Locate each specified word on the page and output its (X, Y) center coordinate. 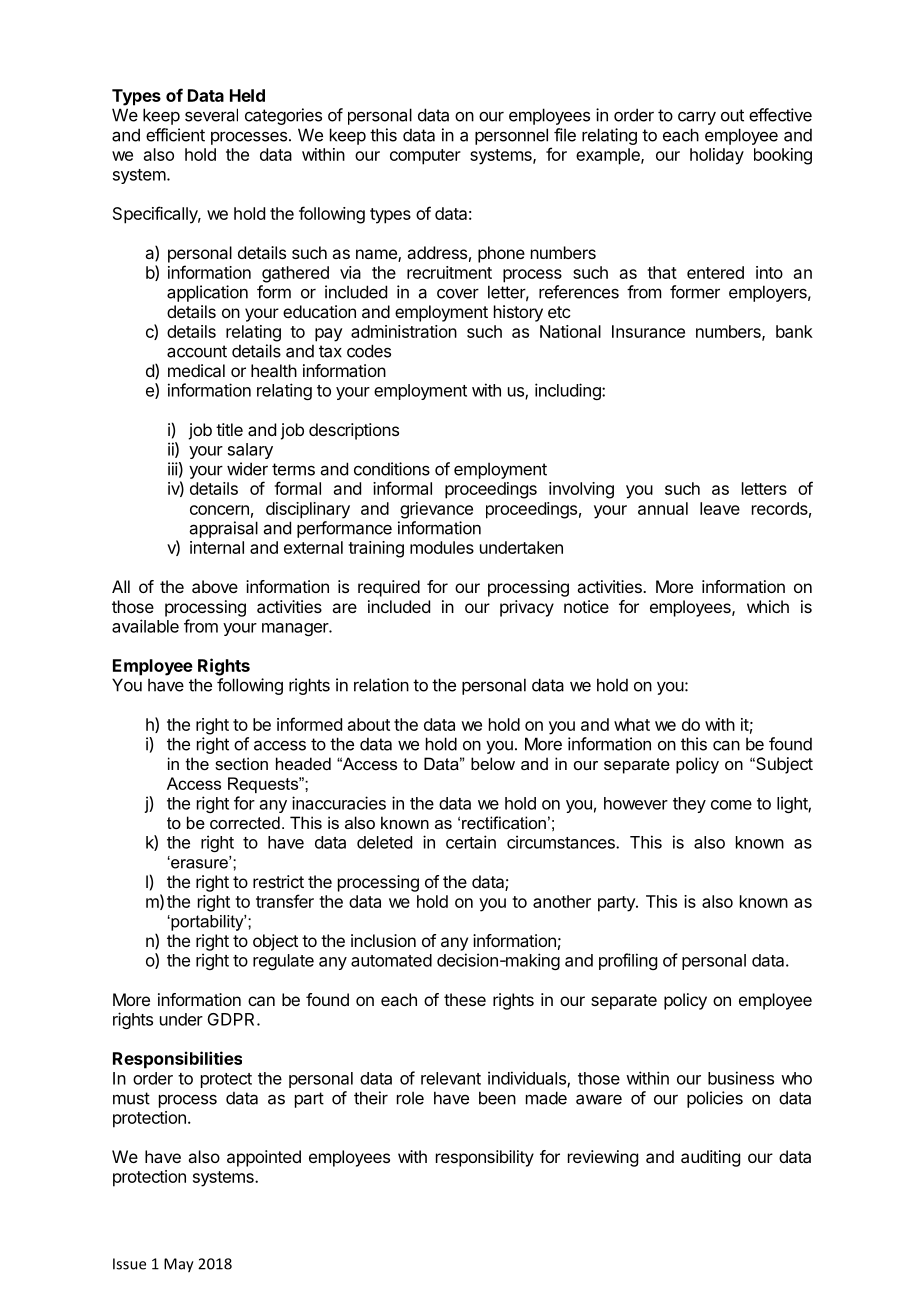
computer (425, 157)
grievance (436, 510)
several (211, 115)
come (731, 805)
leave (720, 508)
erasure (199, 863)
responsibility (485, 1158)
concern (219, 510)
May (179, 1265)
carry (697, 118)
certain (471, 842)
